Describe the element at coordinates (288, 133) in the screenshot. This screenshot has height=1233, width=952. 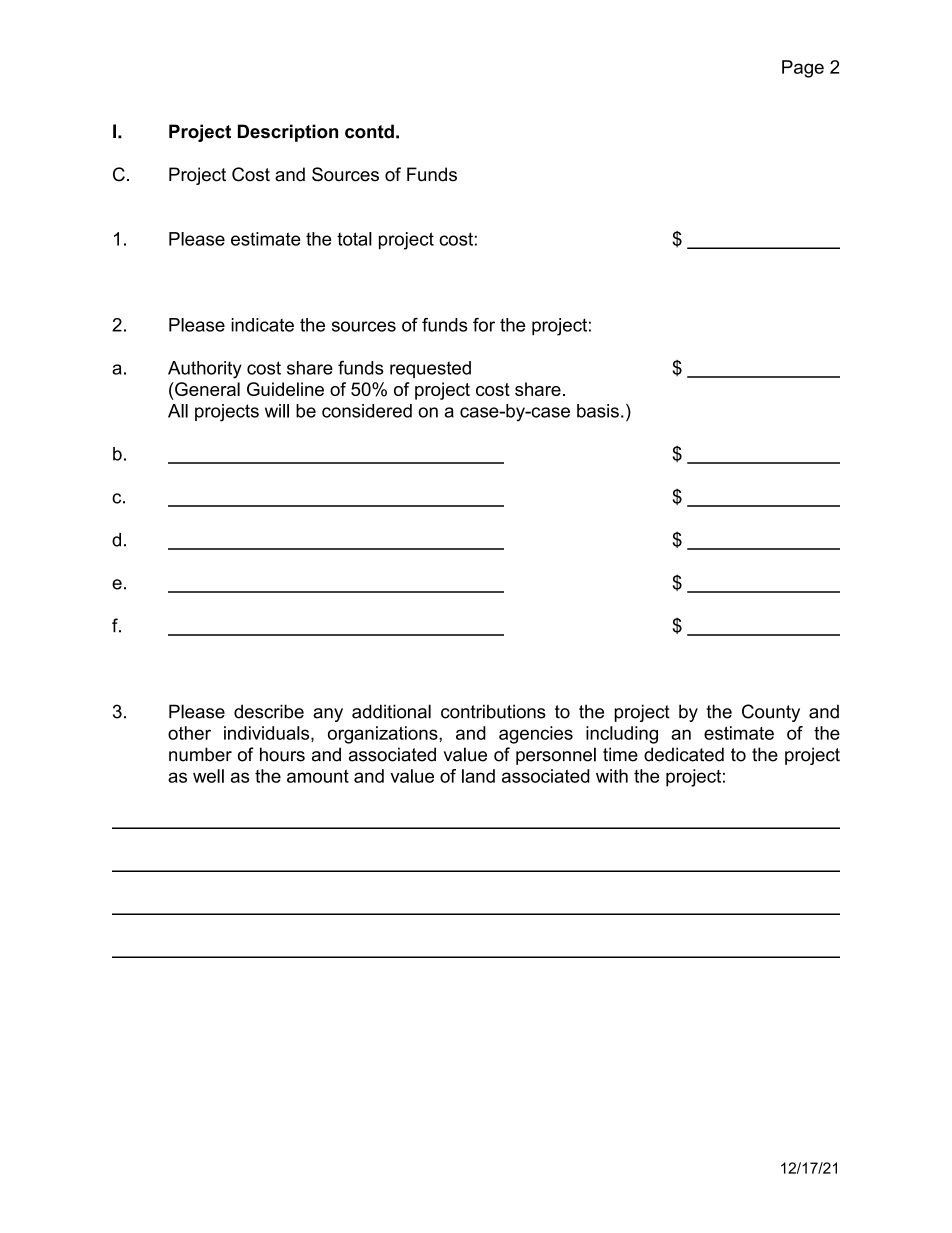
I see `Description` at that location.
